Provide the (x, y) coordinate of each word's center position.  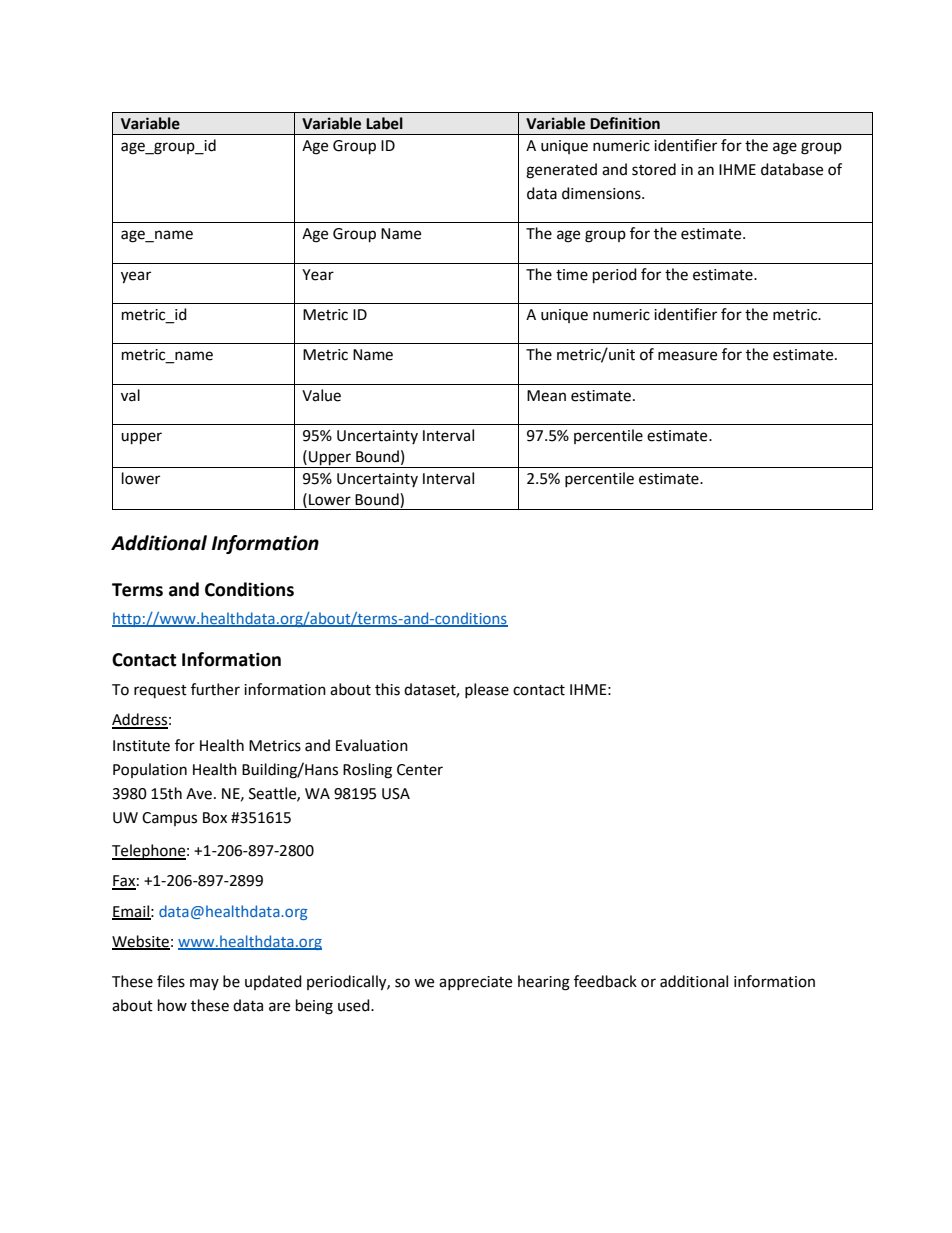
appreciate (475, 983)
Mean (546, 396)
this (387, 689)
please (487, 690)
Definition (625, 123)
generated (561, 171)
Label (384, 123)
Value (321, 395)
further (215, 689)
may (204, 984)
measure (687, 356)
